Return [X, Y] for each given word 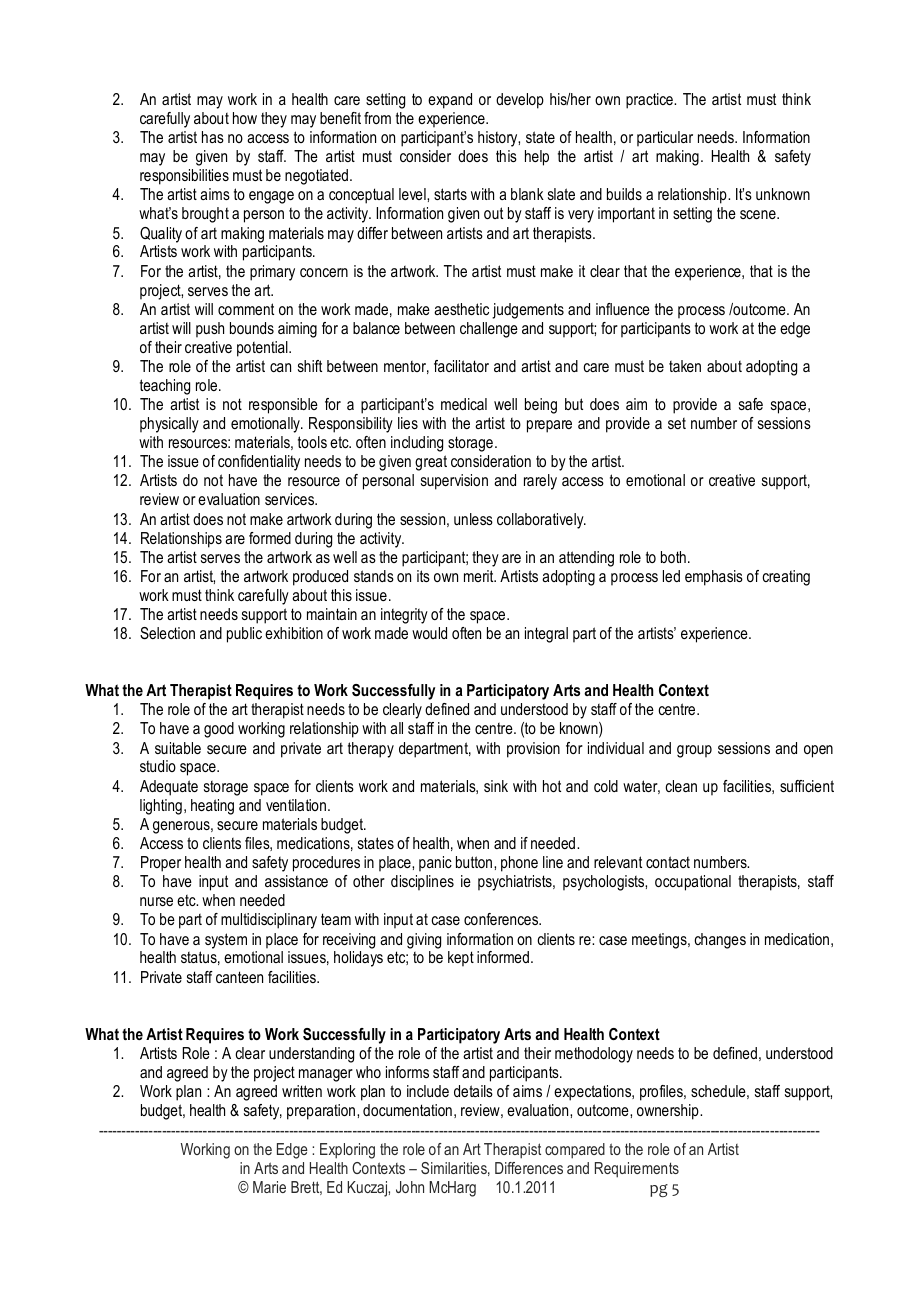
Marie [269, 1187]
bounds [252, 328]
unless [473, 519]
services [291, 499]
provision [533, 750]
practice [650, 101]
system [226, 941]
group [694, 751]
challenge [489, 330]
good [219, 730]
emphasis [714, 578]
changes [720, 941]
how [245, 118]
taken [685, 366]
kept [461, 959]
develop [520, 101]
